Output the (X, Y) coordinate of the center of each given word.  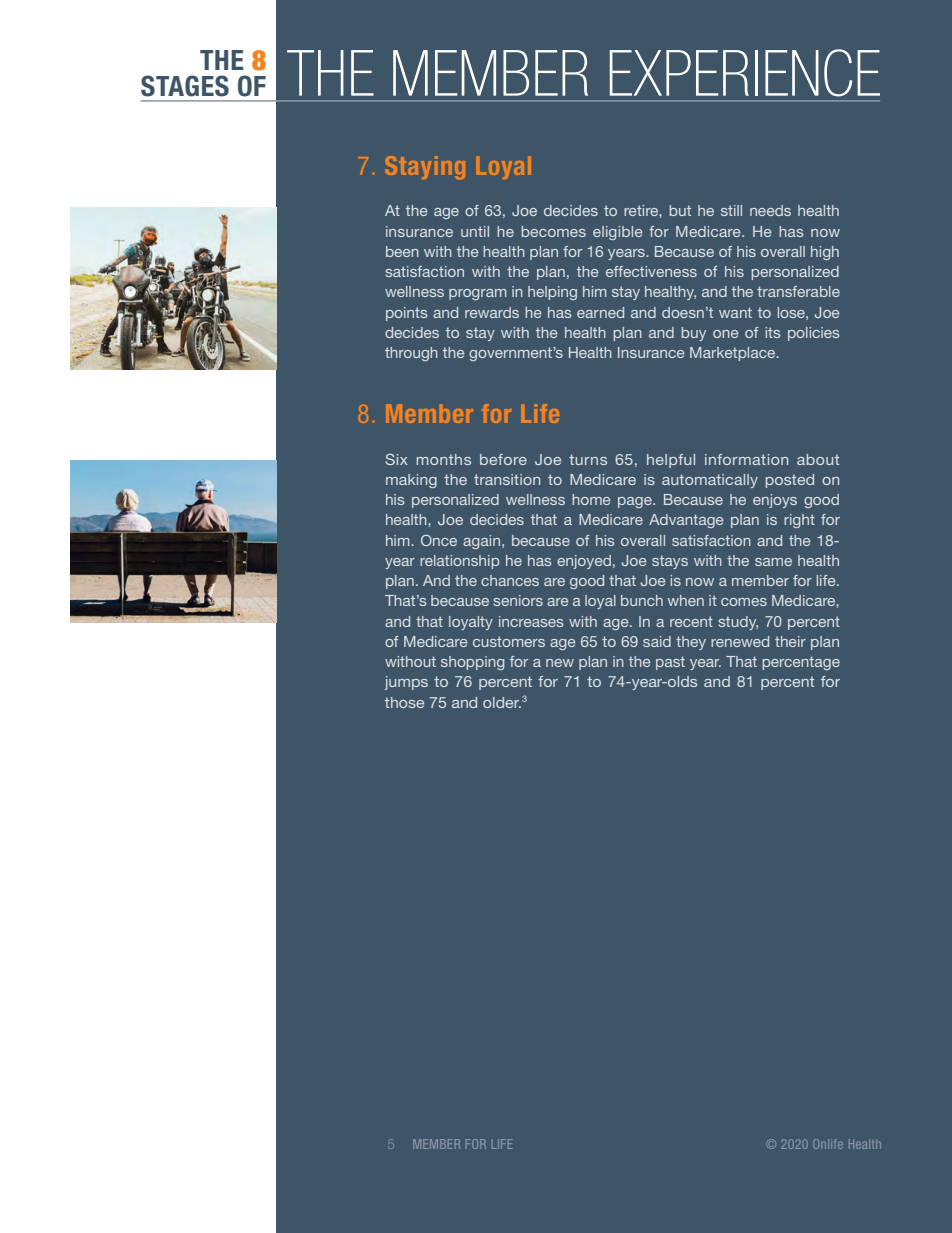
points (406, 314)
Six (397, 459)
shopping (472, 663)
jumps (406, 683)
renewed (740, 641)
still (731, 210)
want (735, 312)
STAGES (185, 86)
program (477, 294)
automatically (710, 481)
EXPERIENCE (745, 73)
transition (507, 479)
